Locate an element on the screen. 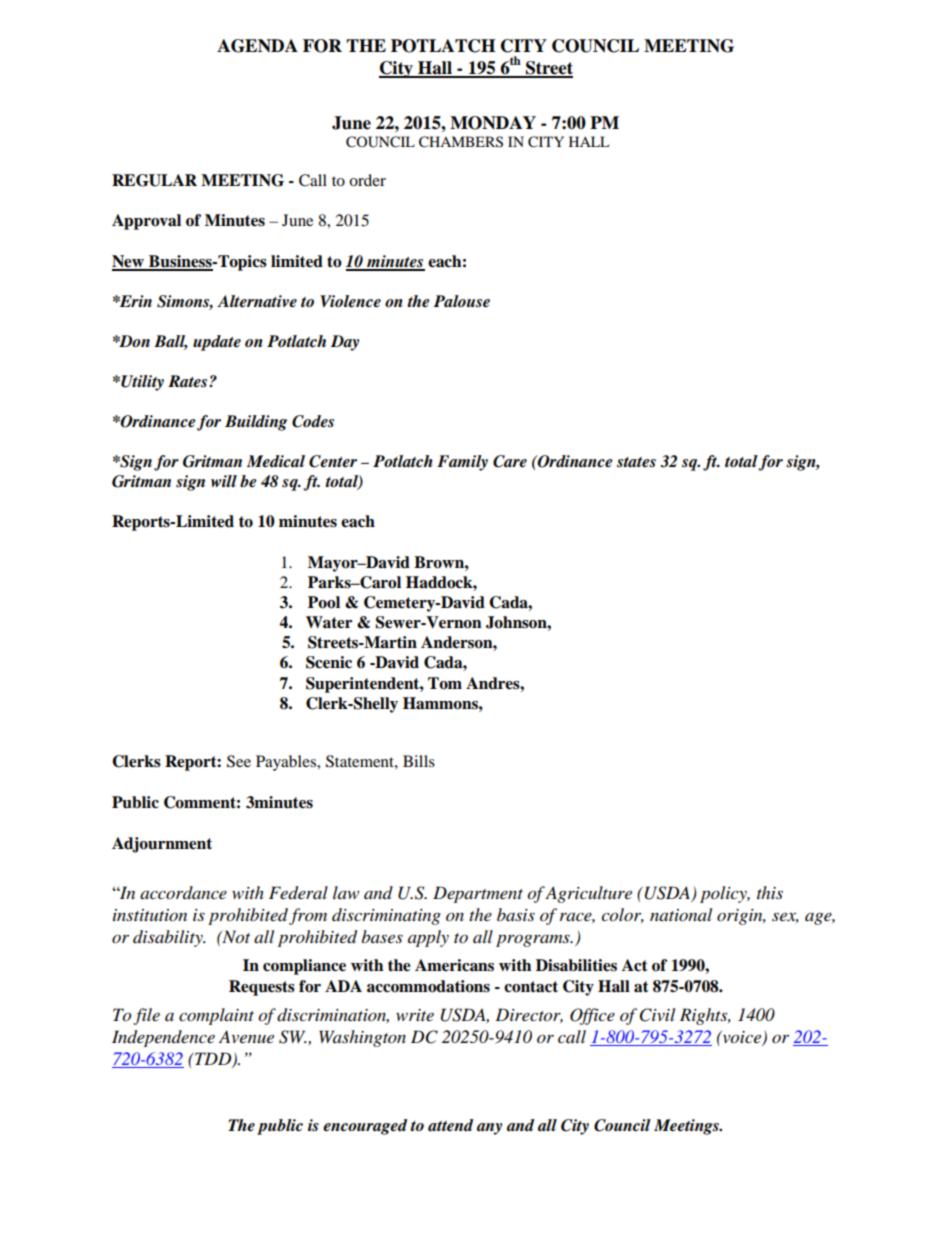  states is located at coordinates (636, 462).
